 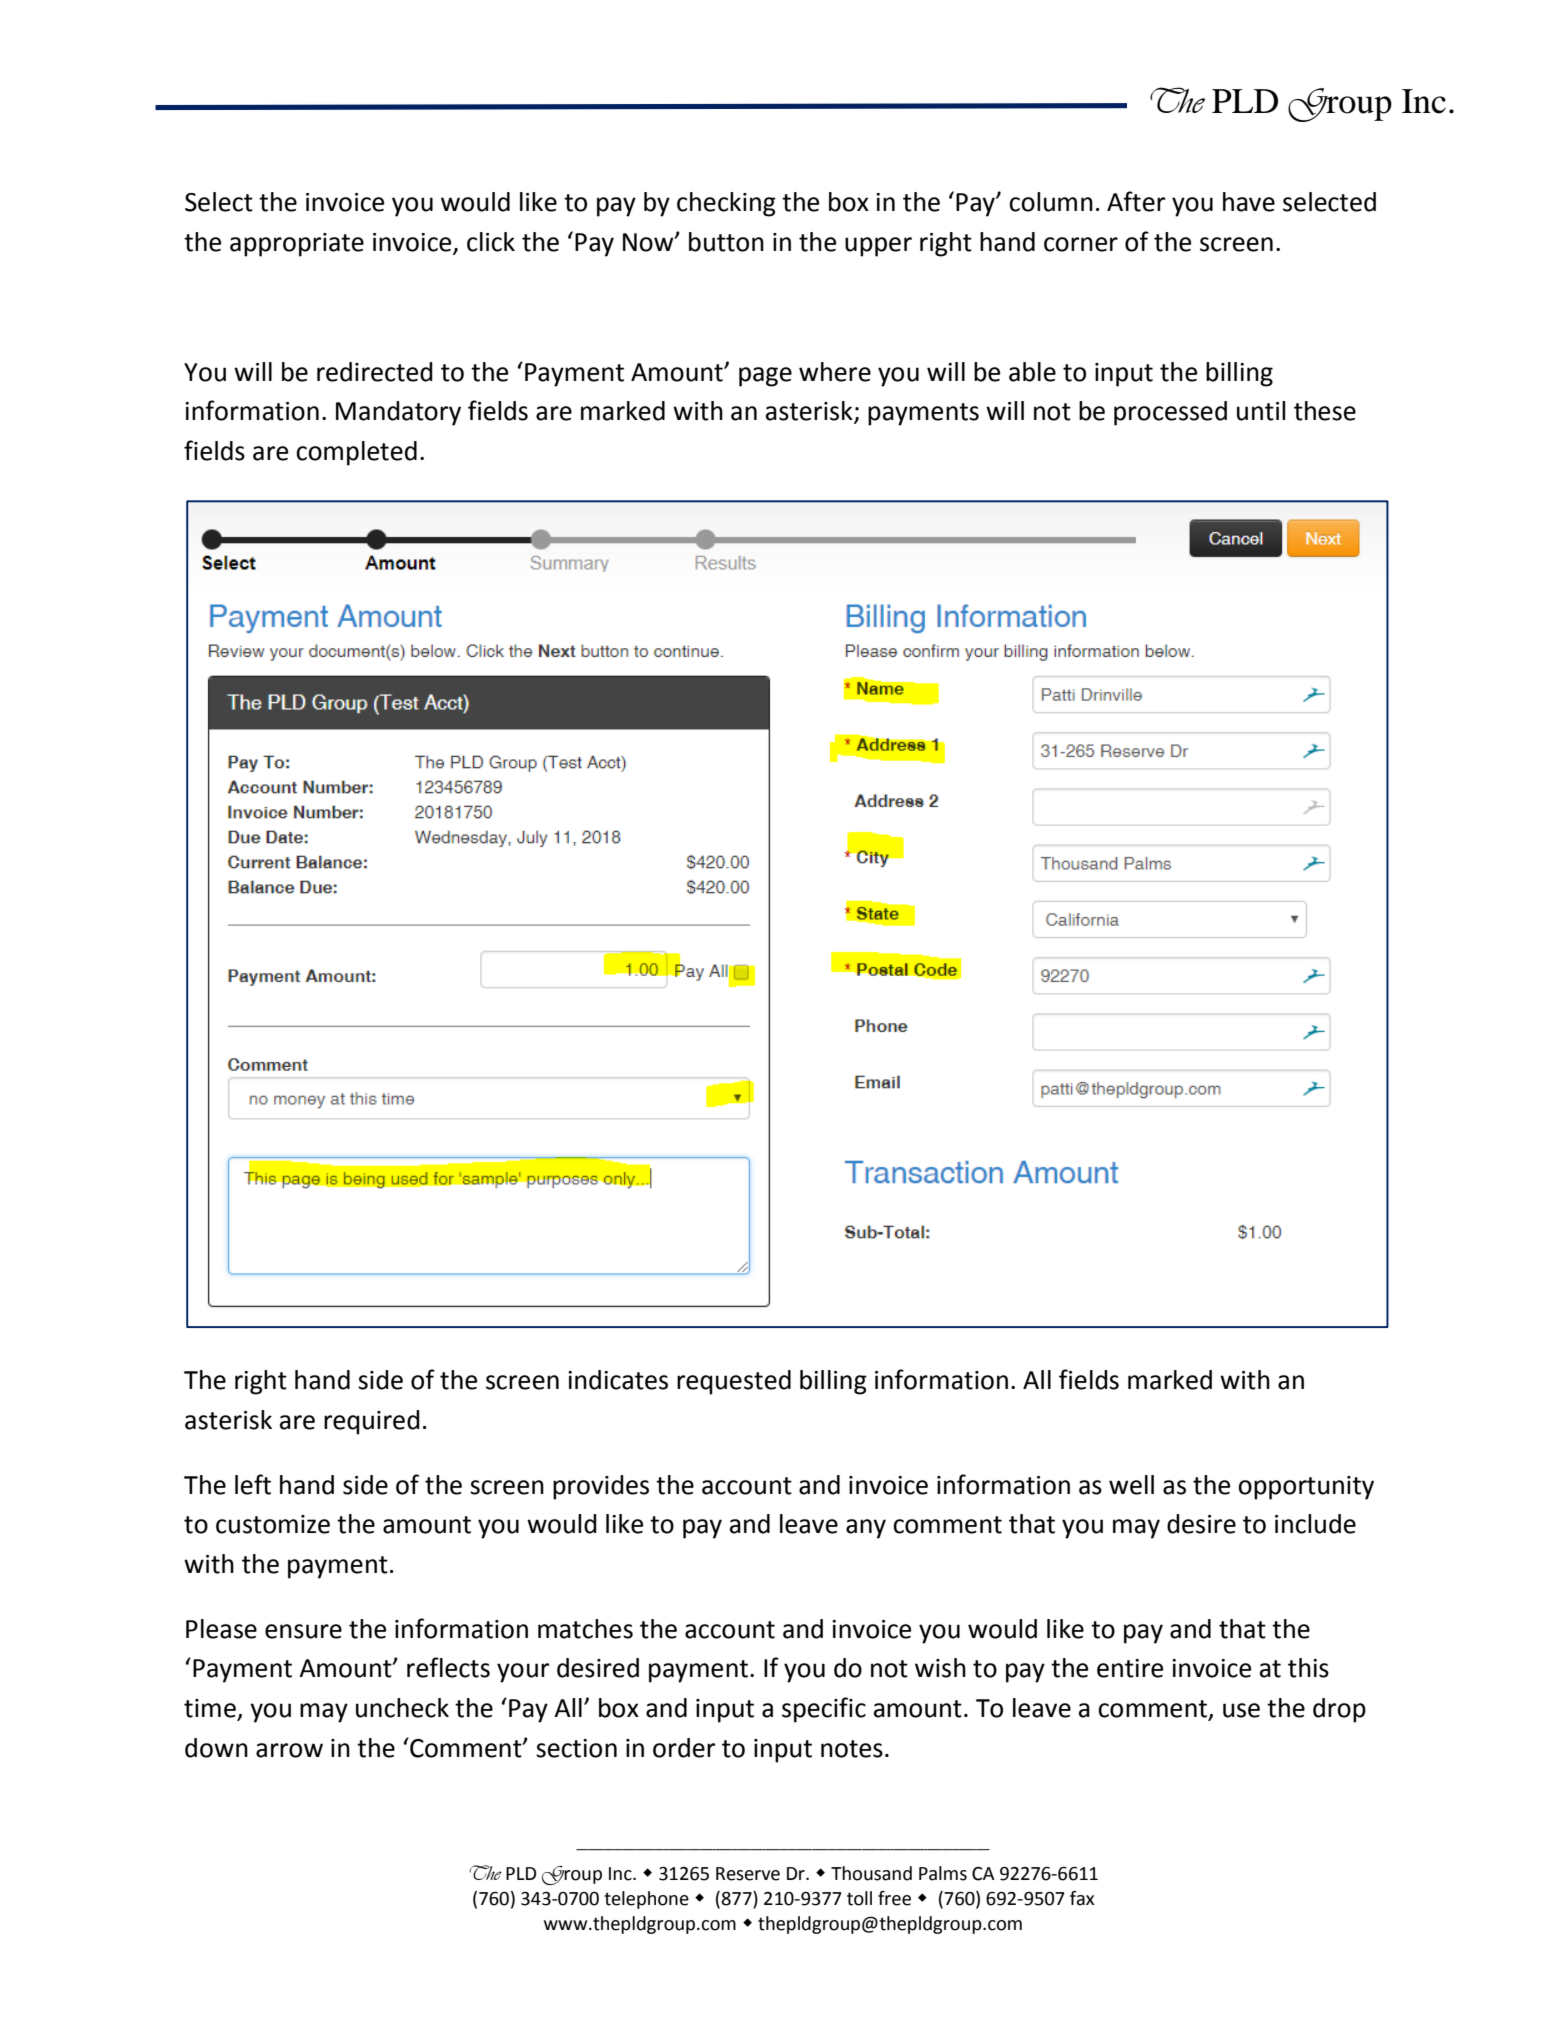 What do you see at coordinates (372, 1422) in the document?
I see `required` at bounding box center [372, 1422].
